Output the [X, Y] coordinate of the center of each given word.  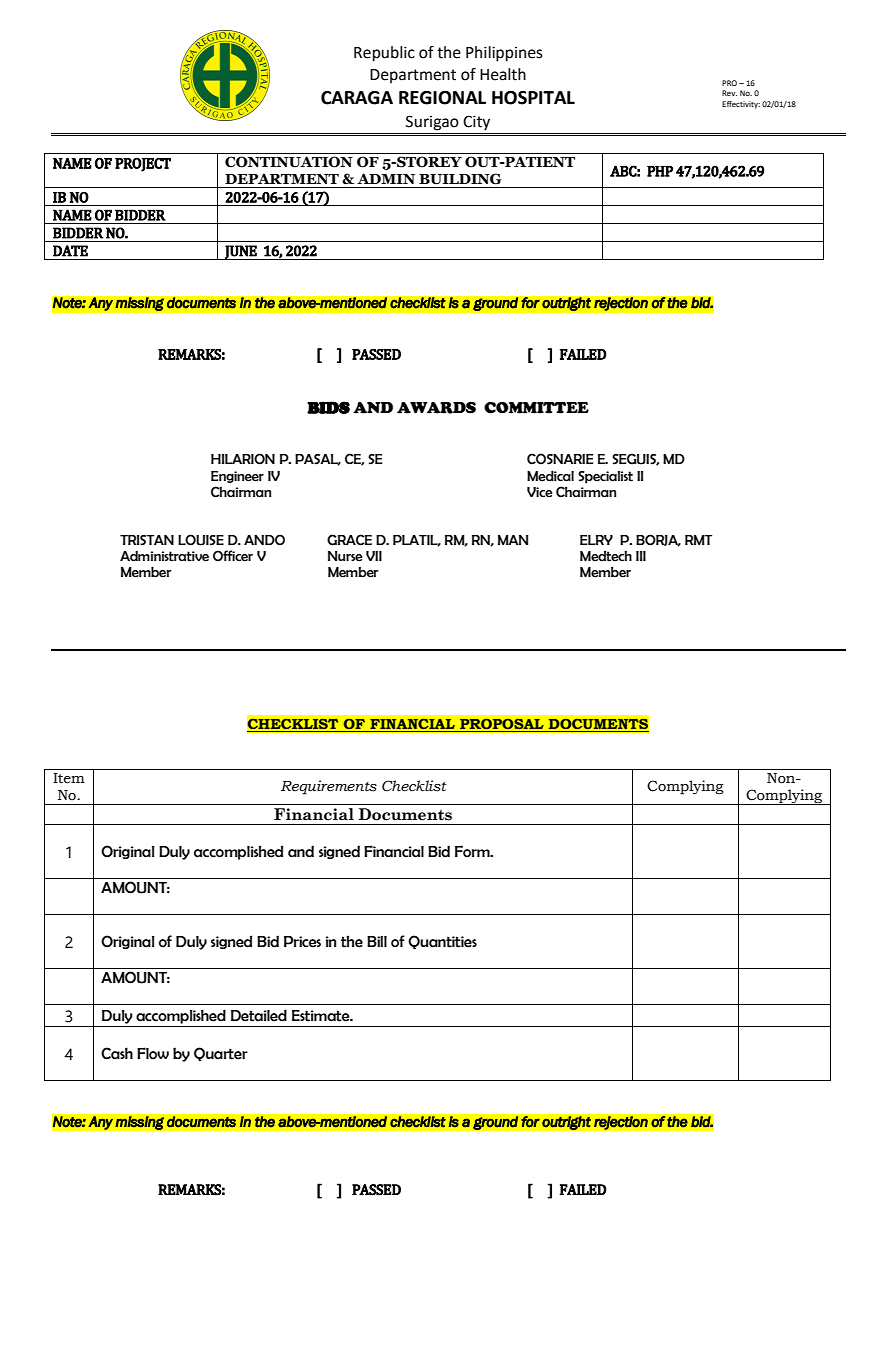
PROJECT [143, 165]
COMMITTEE [536, 408]
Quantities [442, 942]
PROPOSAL [502, 725]
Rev [729, 93]
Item [69, 778]
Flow [153, 1053]
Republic [384, 54]
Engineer [237, 477]
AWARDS [436, 408]
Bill [377, 941]
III [641, 556]
